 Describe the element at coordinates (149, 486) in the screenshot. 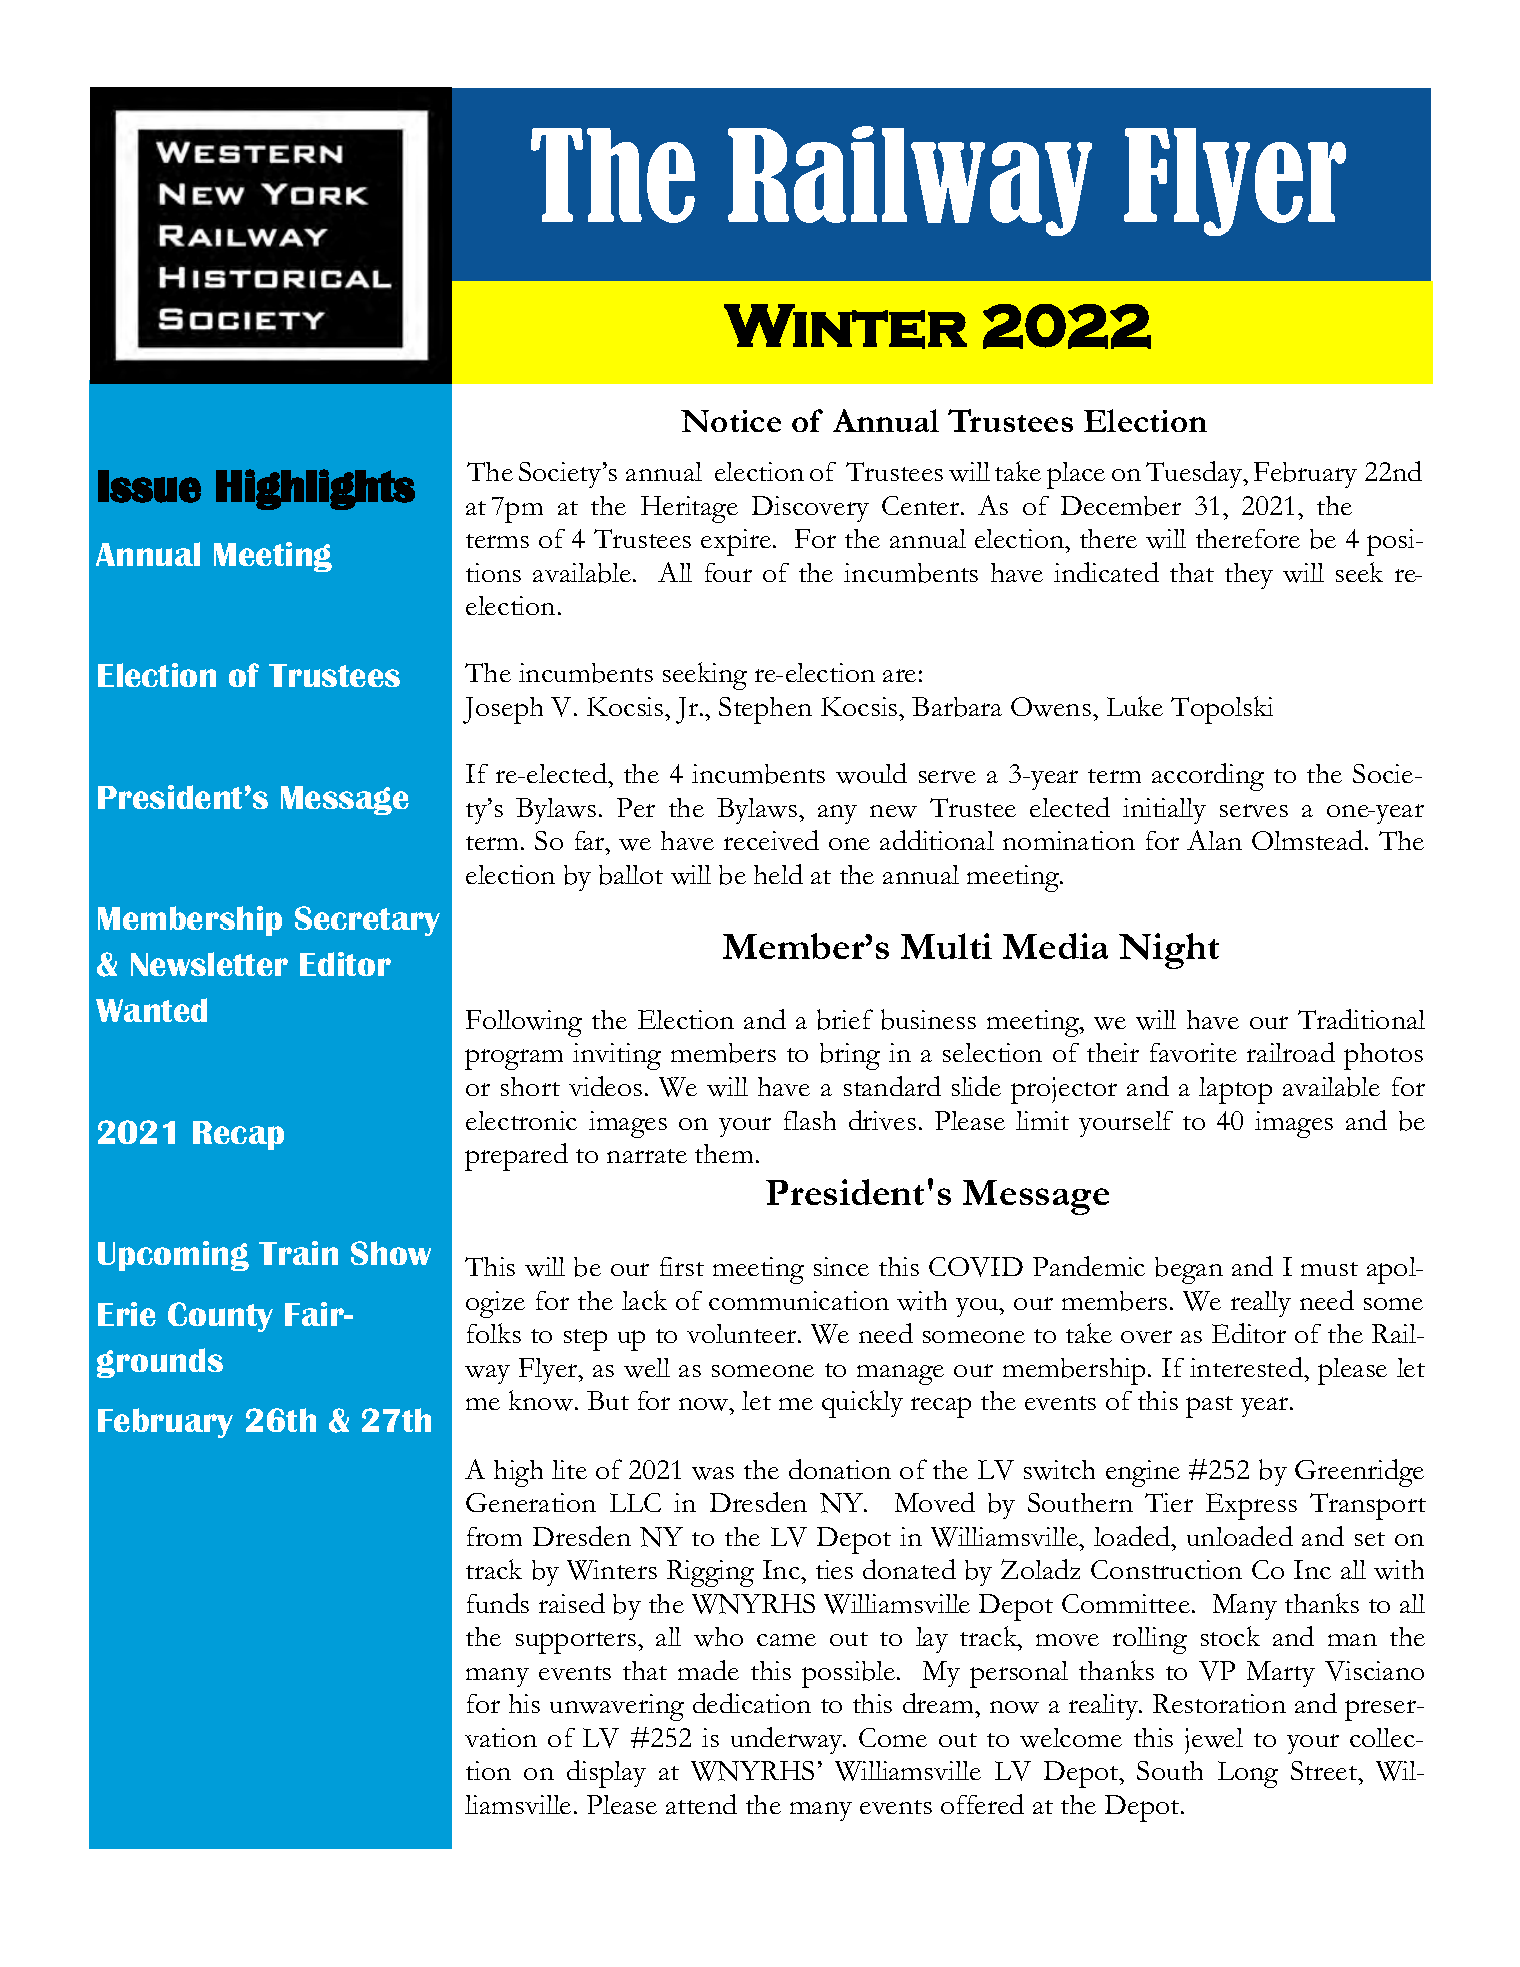

I see `Issue` at that location.
